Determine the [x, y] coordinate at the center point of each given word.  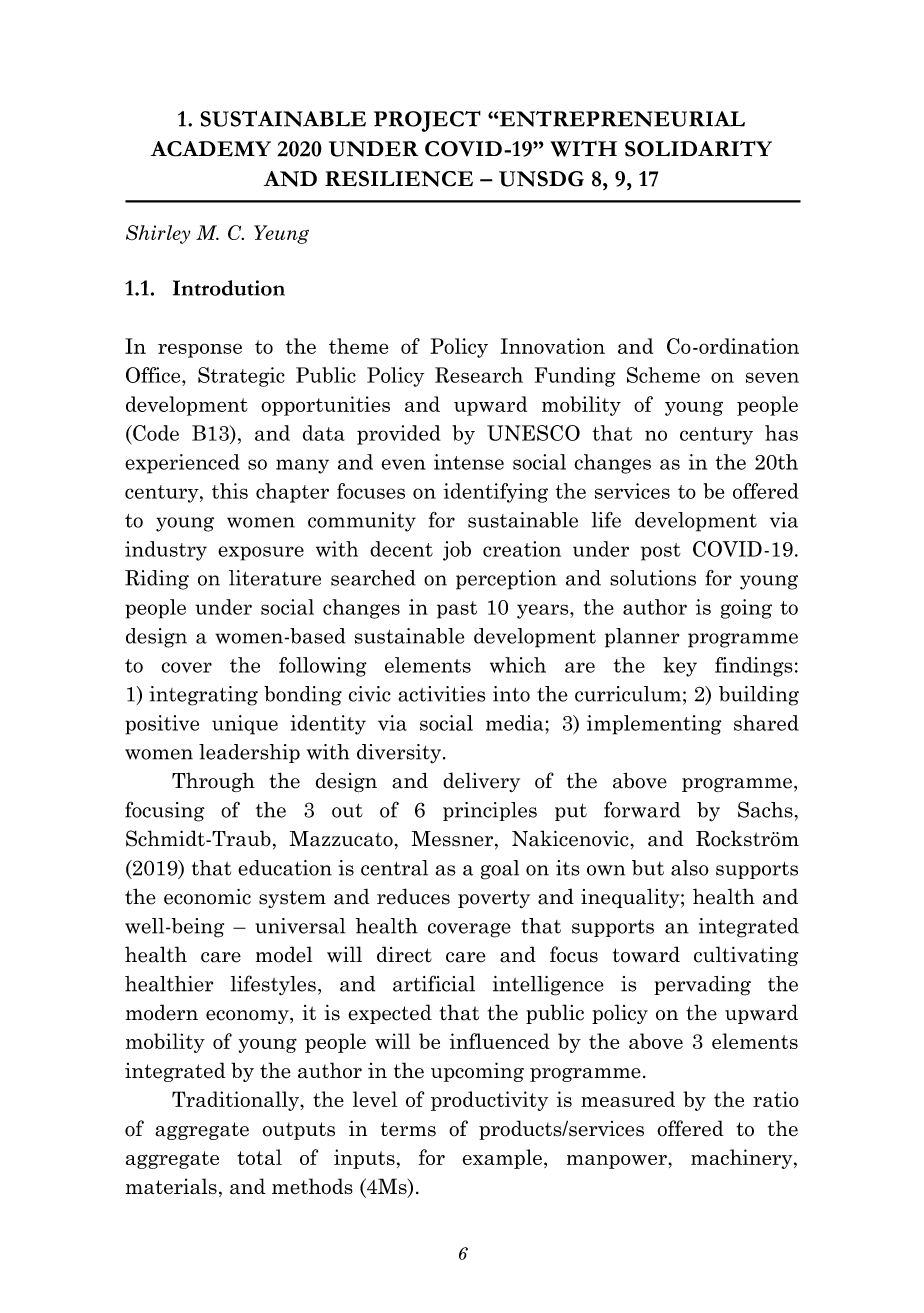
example [502, 1159]
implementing [654, 725]
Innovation [553, 346]
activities [442, 694]
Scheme [663, 375]
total [259, 1157]
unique [245, 725]
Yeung [281, 234]
